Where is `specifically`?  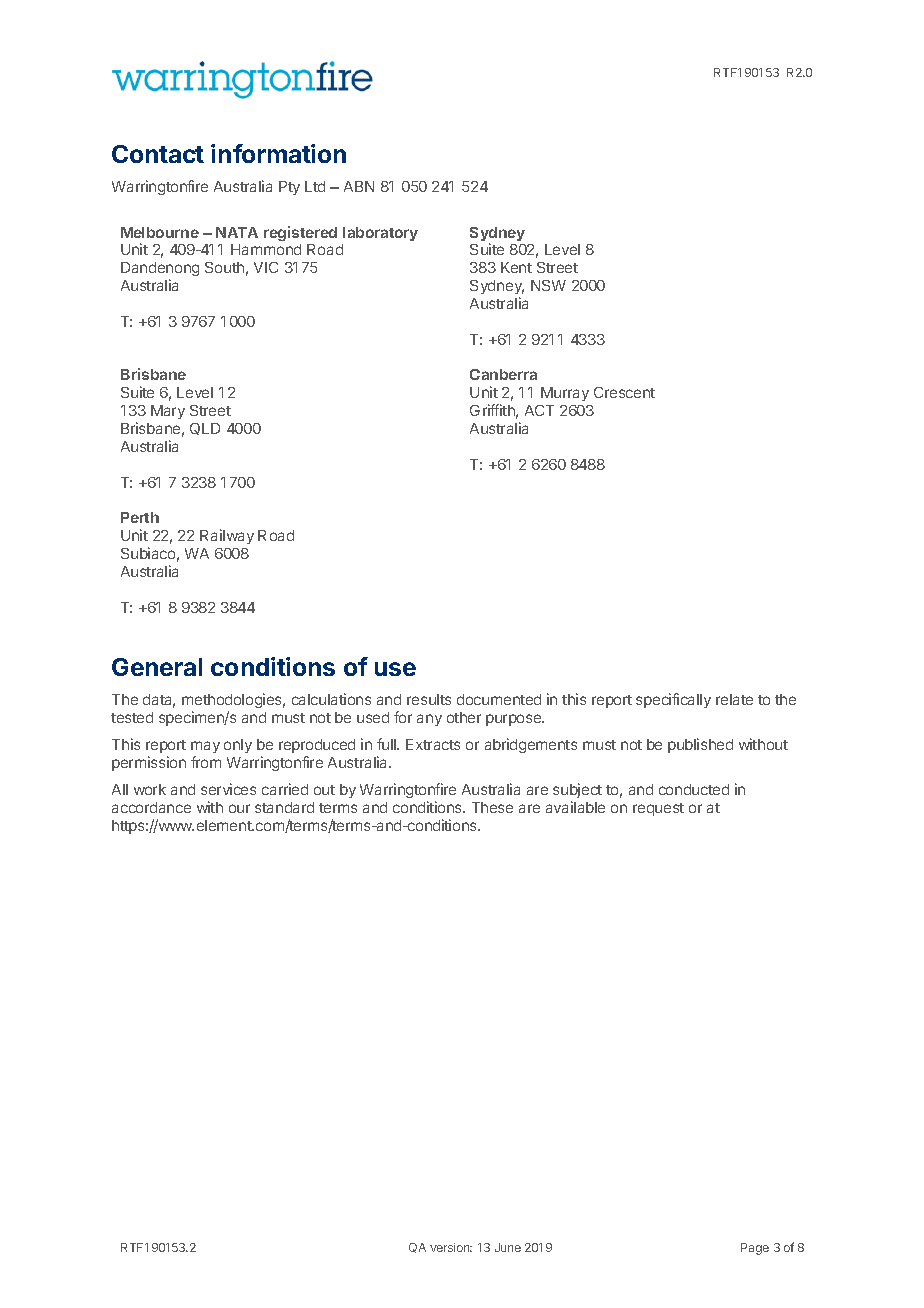 specifically is located at coordinates (673, 700).
